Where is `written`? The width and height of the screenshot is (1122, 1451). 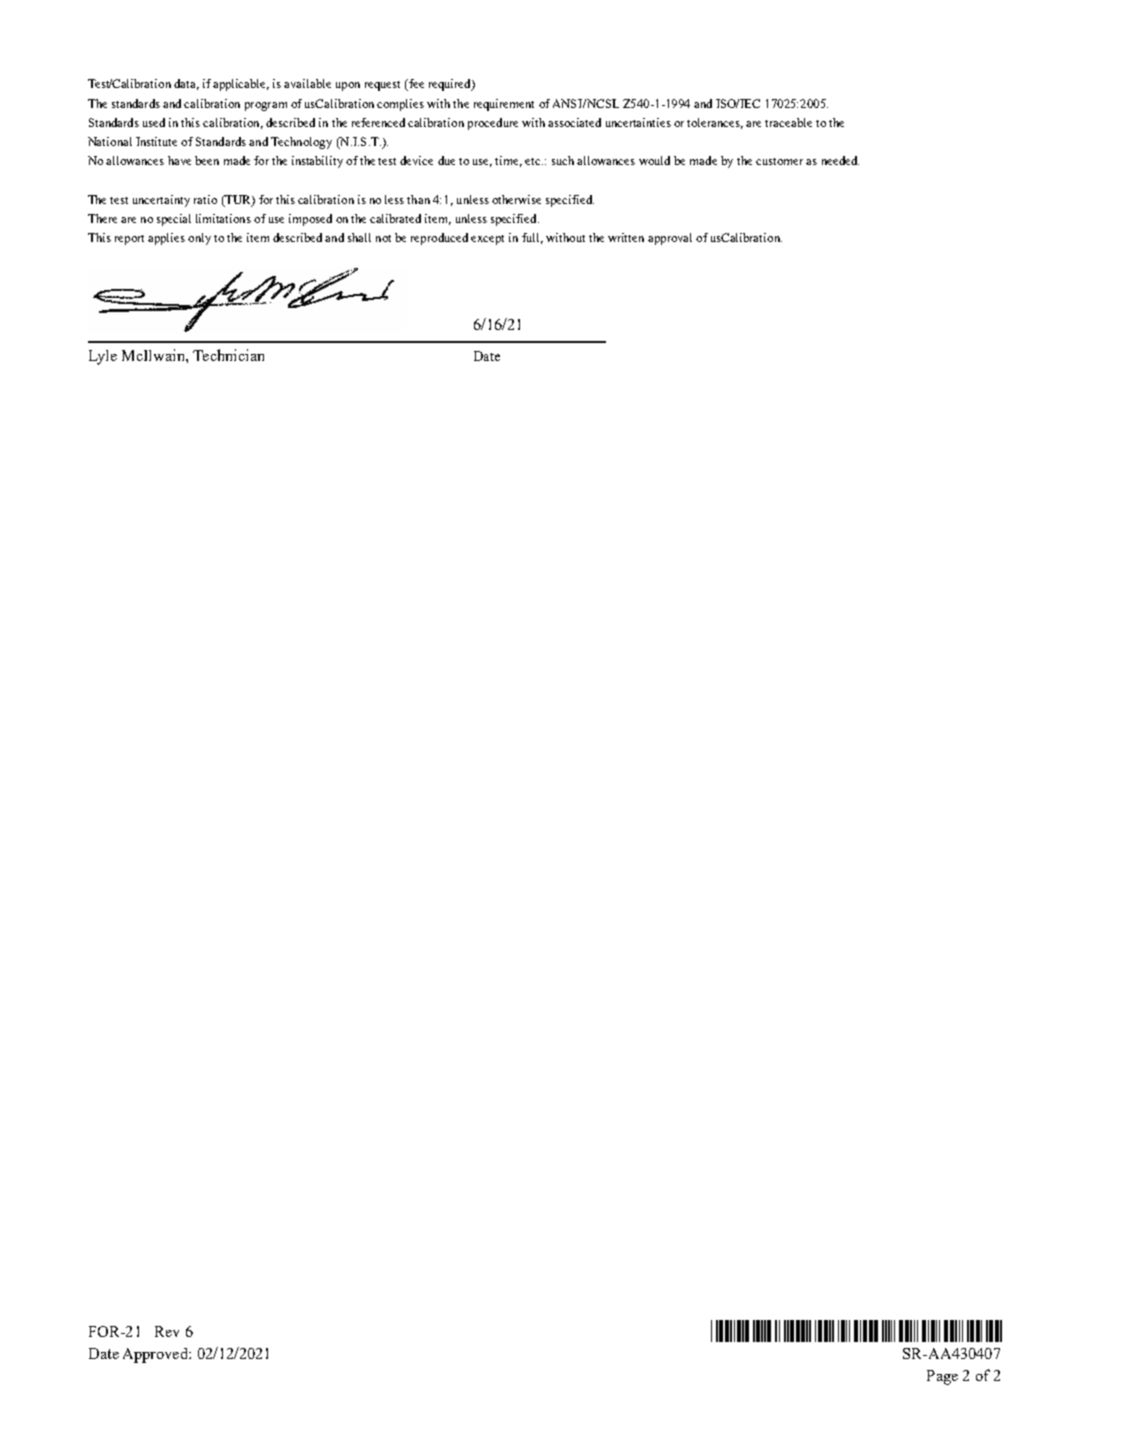 written is located at coordinates (626, 237).
